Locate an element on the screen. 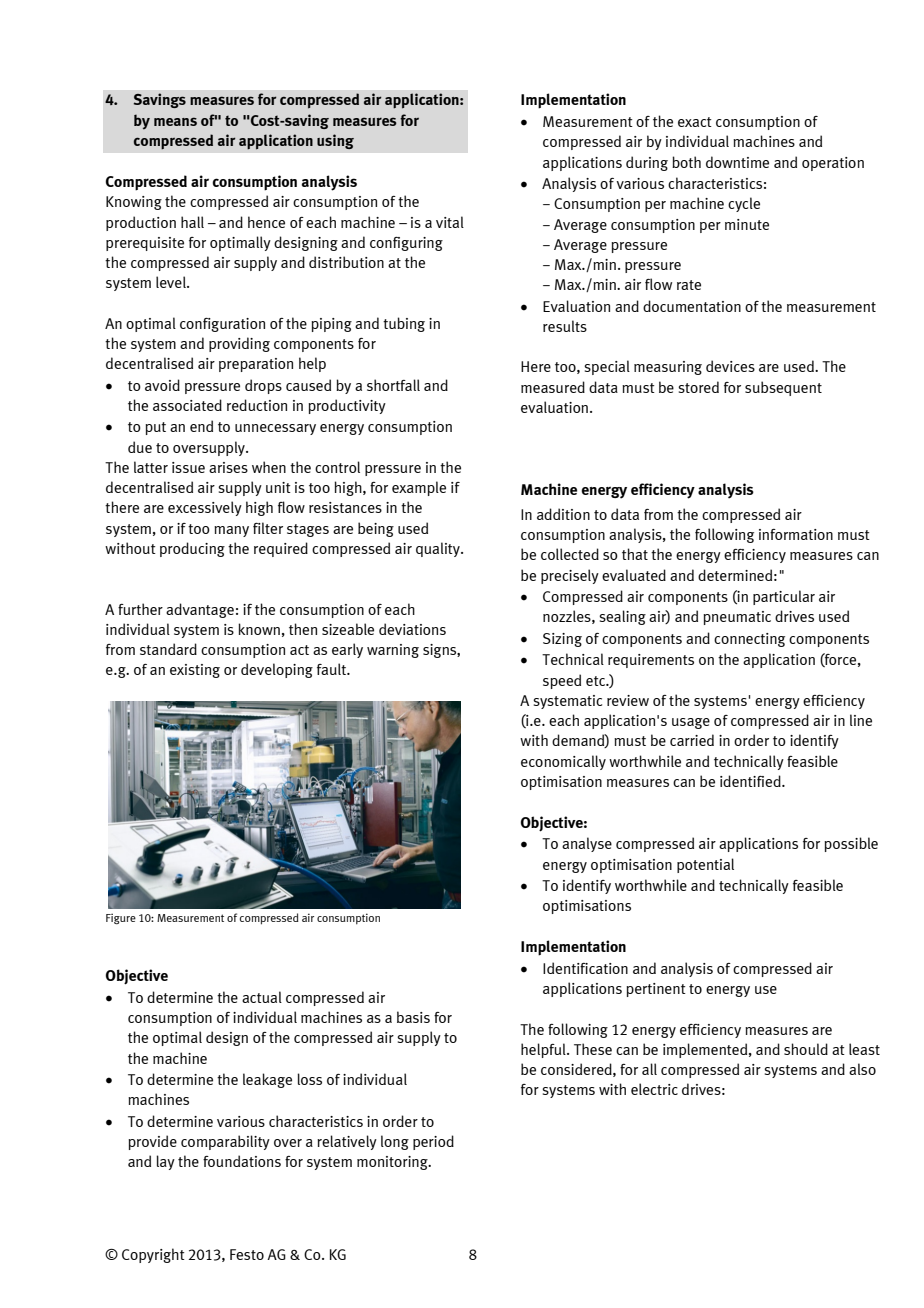 Image resolution: width=924 pixels, height=1308 pixels. downtime is located at coordinates (737, 162).
